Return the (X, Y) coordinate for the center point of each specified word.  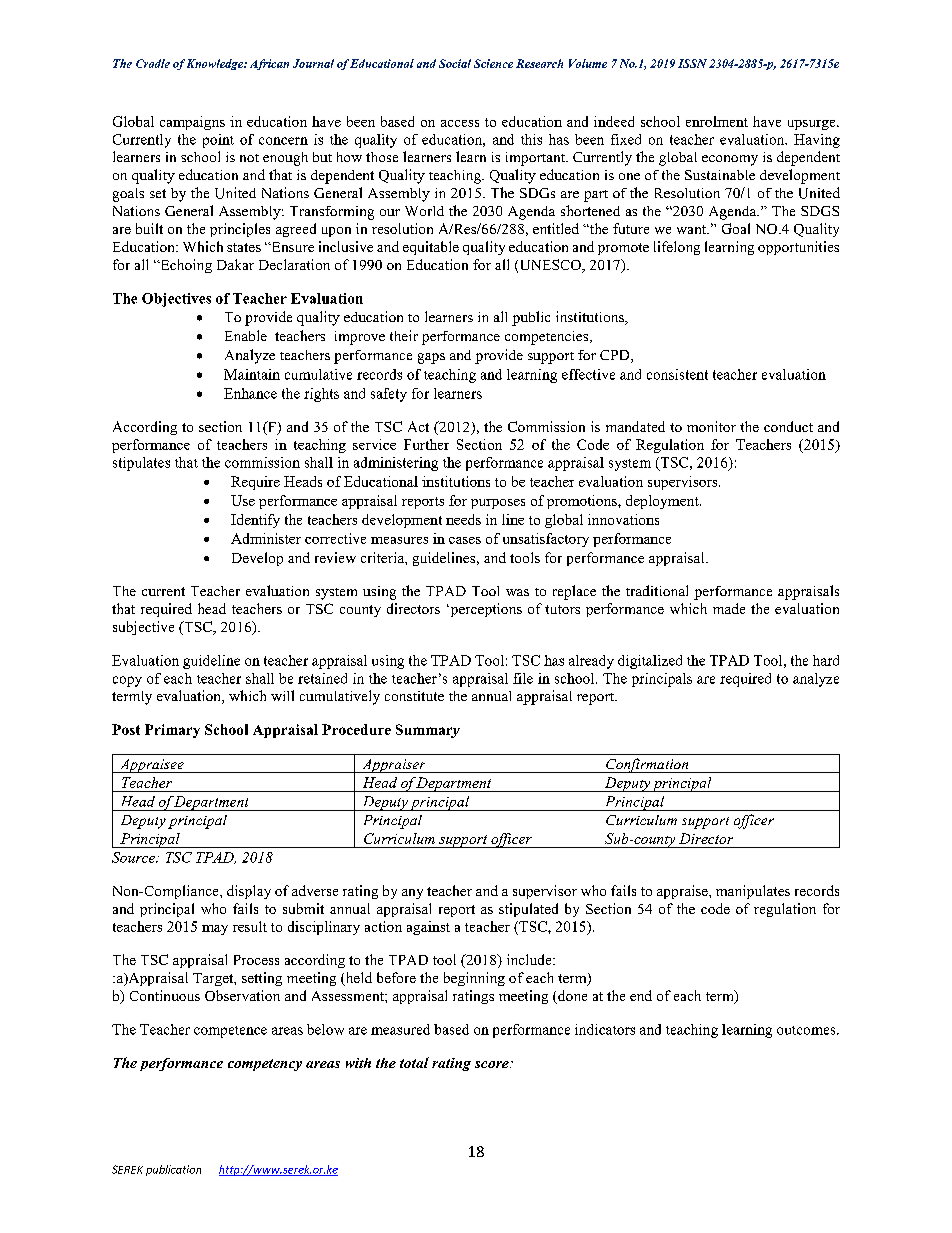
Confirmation (647, 765)
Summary (428, 731)
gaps (431, 358)
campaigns (192, 123)
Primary (172, 731)
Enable (246, 335)
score (493, 1064)
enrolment (717, 121)
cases (465, 540)
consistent (677, 374)
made (729, 608)
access (460, 123)
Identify (255, 521)
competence (230, 1032)
